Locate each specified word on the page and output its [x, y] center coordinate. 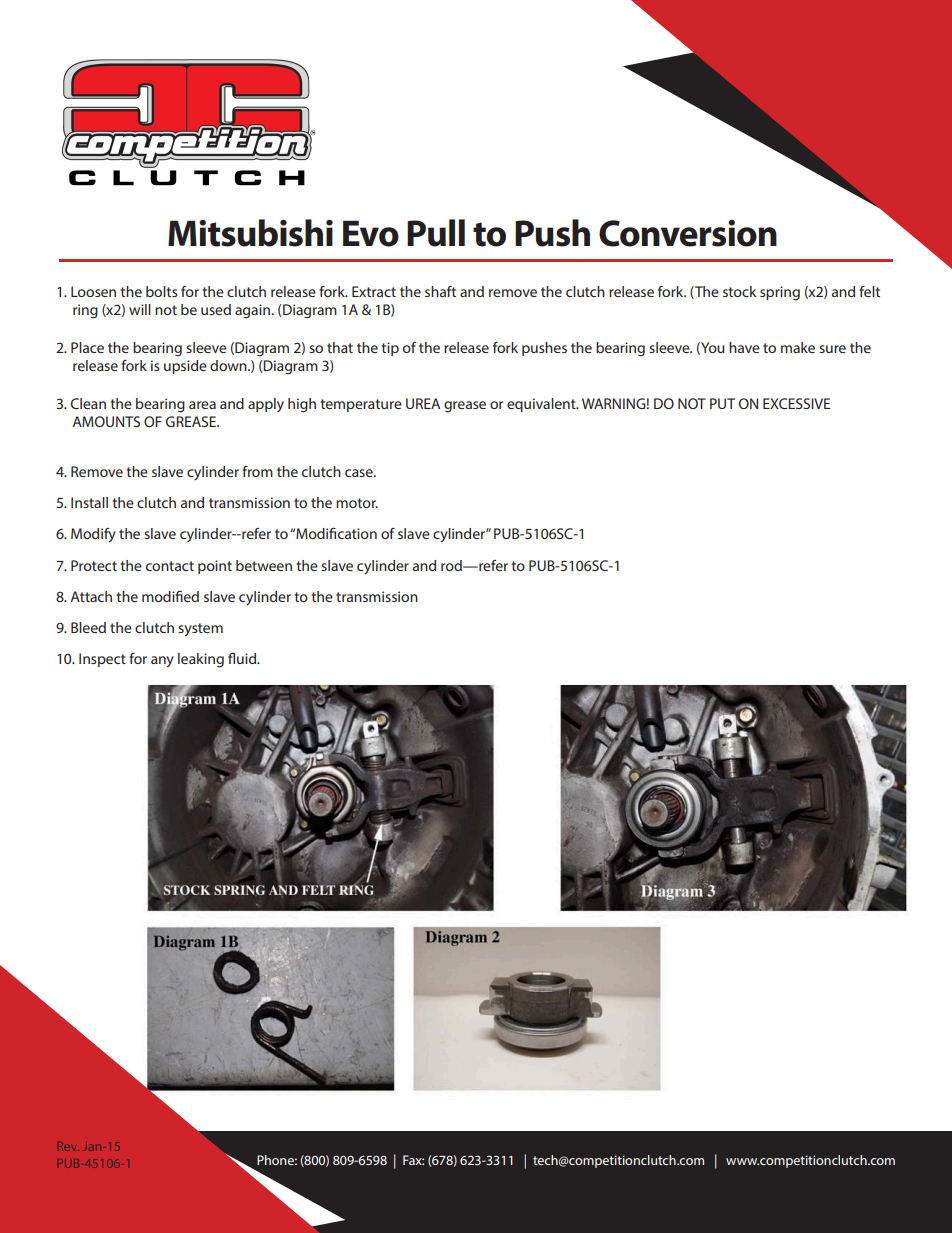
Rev [68, 1146]
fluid [243, 658]
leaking [201, 660]
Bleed [88, 627]
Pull [436, 233]
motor [357, 503]
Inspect [102, 660]
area [202, 405]
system [200, 630]
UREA [423, 403]
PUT [722, 403]
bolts [162, 291]
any [162, 662]
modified [170, 596]
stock [740, 291]
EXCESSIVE [796, 403]
